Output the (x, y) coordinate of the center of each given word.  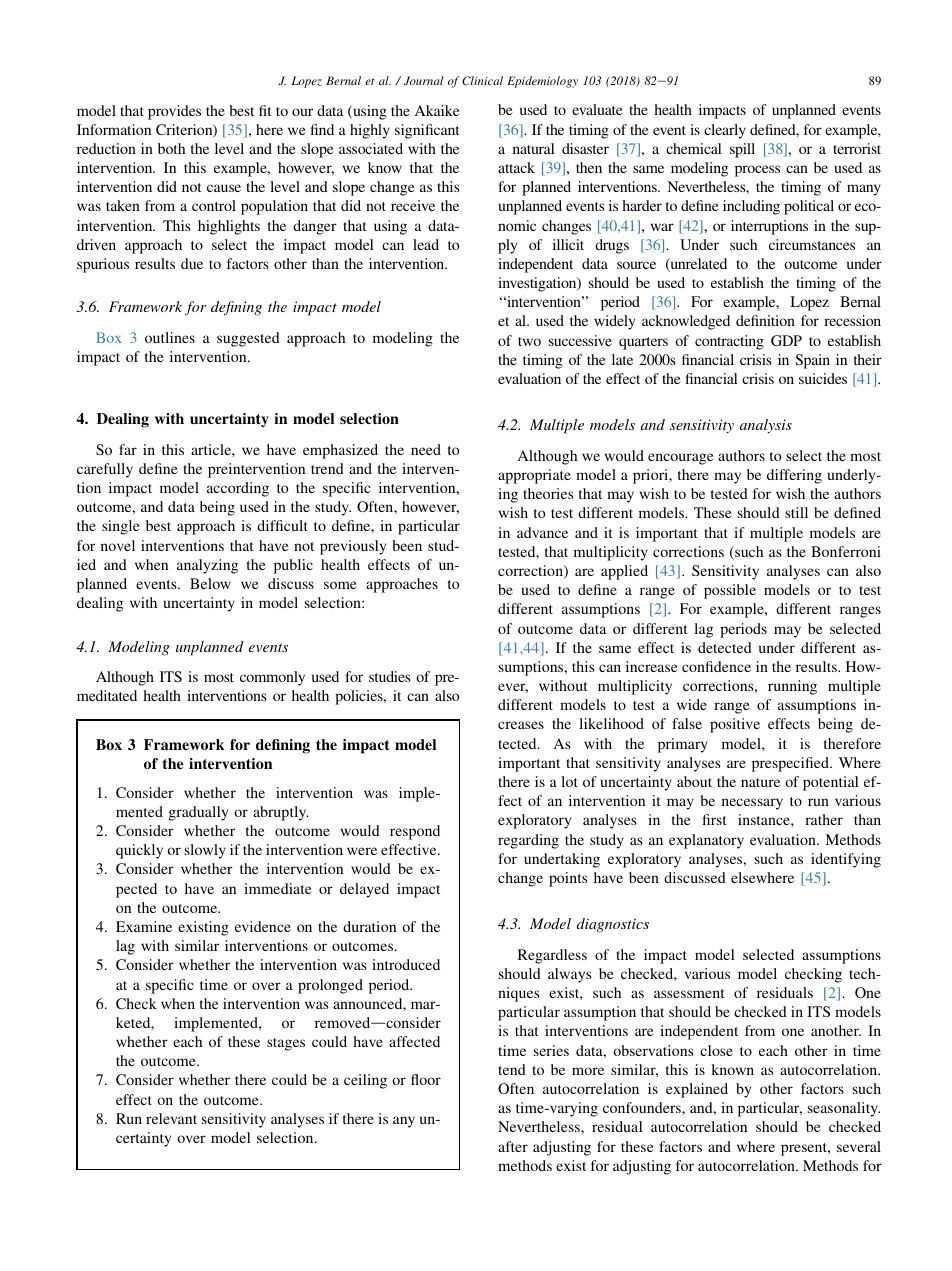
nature (760, 782)
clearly (725, 131)
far (128, 449)
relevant (171, 1118)
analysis (766, 426)
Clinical (482, 80)
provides (174, 112)
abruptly (281, 813)
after (513, 1146)
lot (569, 781)
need (426, 449)
